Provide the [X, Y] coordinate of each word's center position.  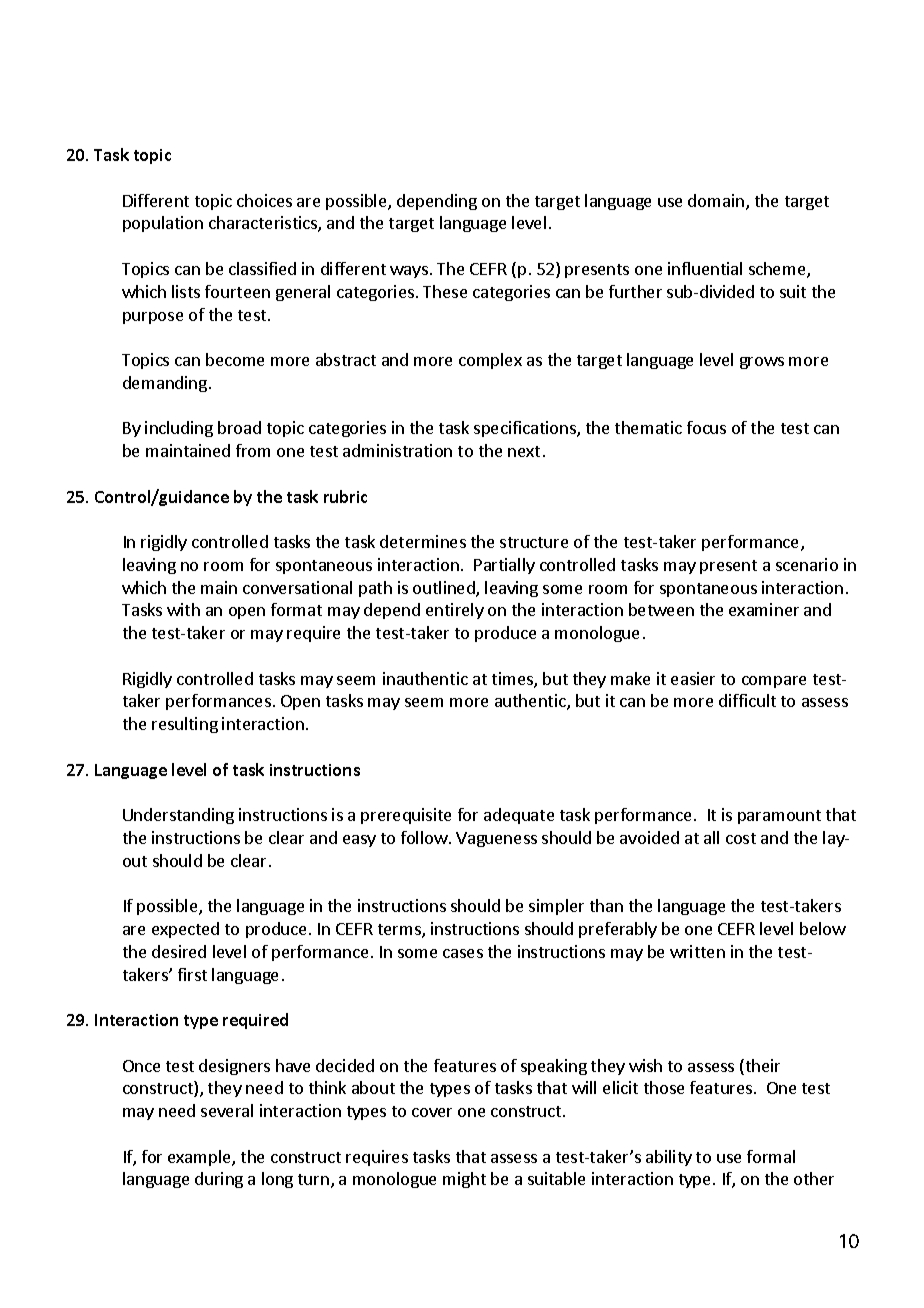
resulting [185, 725]
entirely [455, 611]
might [464, 1180]
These [445, 291]
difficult [747, 700]
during [219, 1180]
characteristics [264, 224]
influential [705, 268]
